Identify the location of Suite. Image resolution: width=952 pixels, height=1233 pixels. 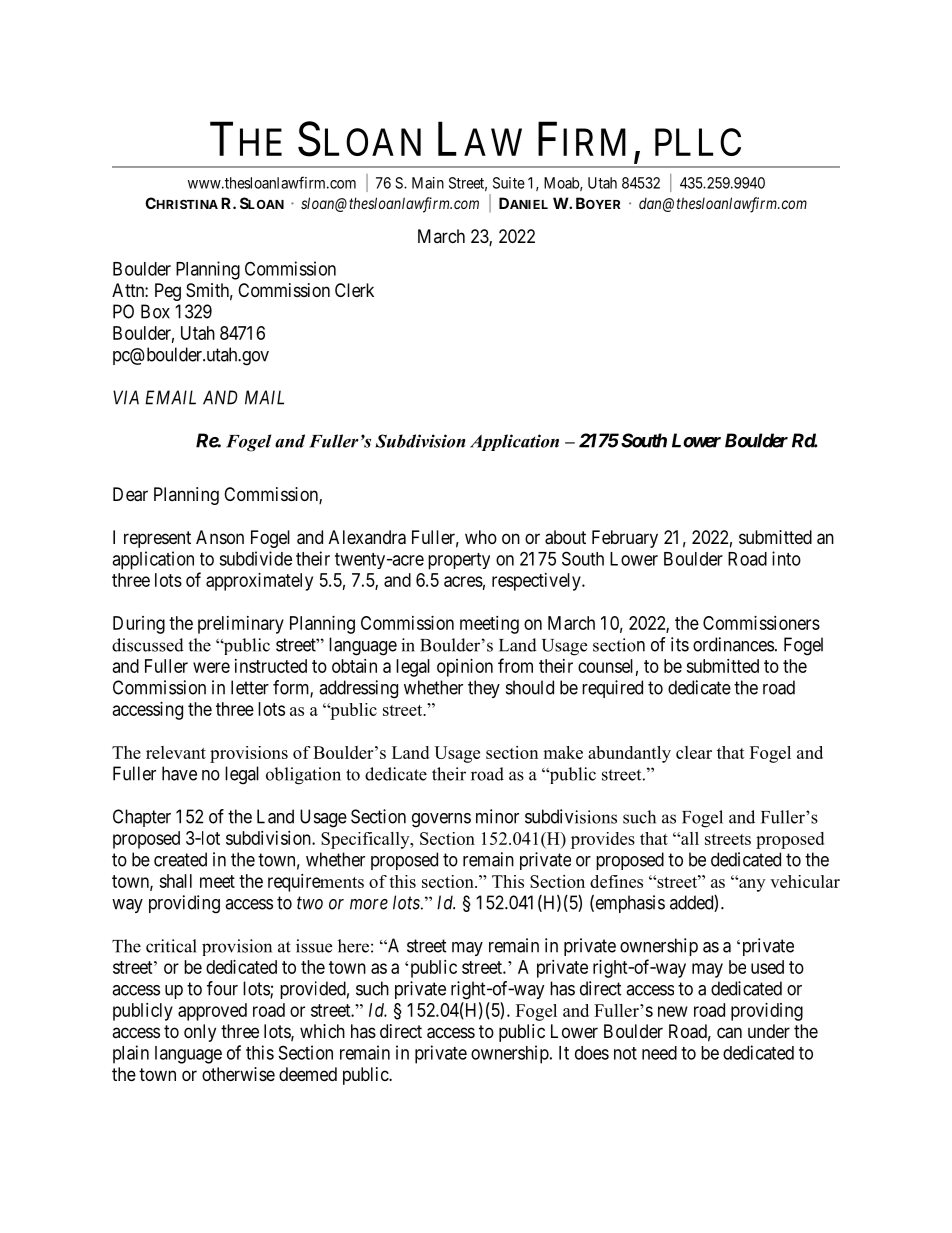
(509, 183).
